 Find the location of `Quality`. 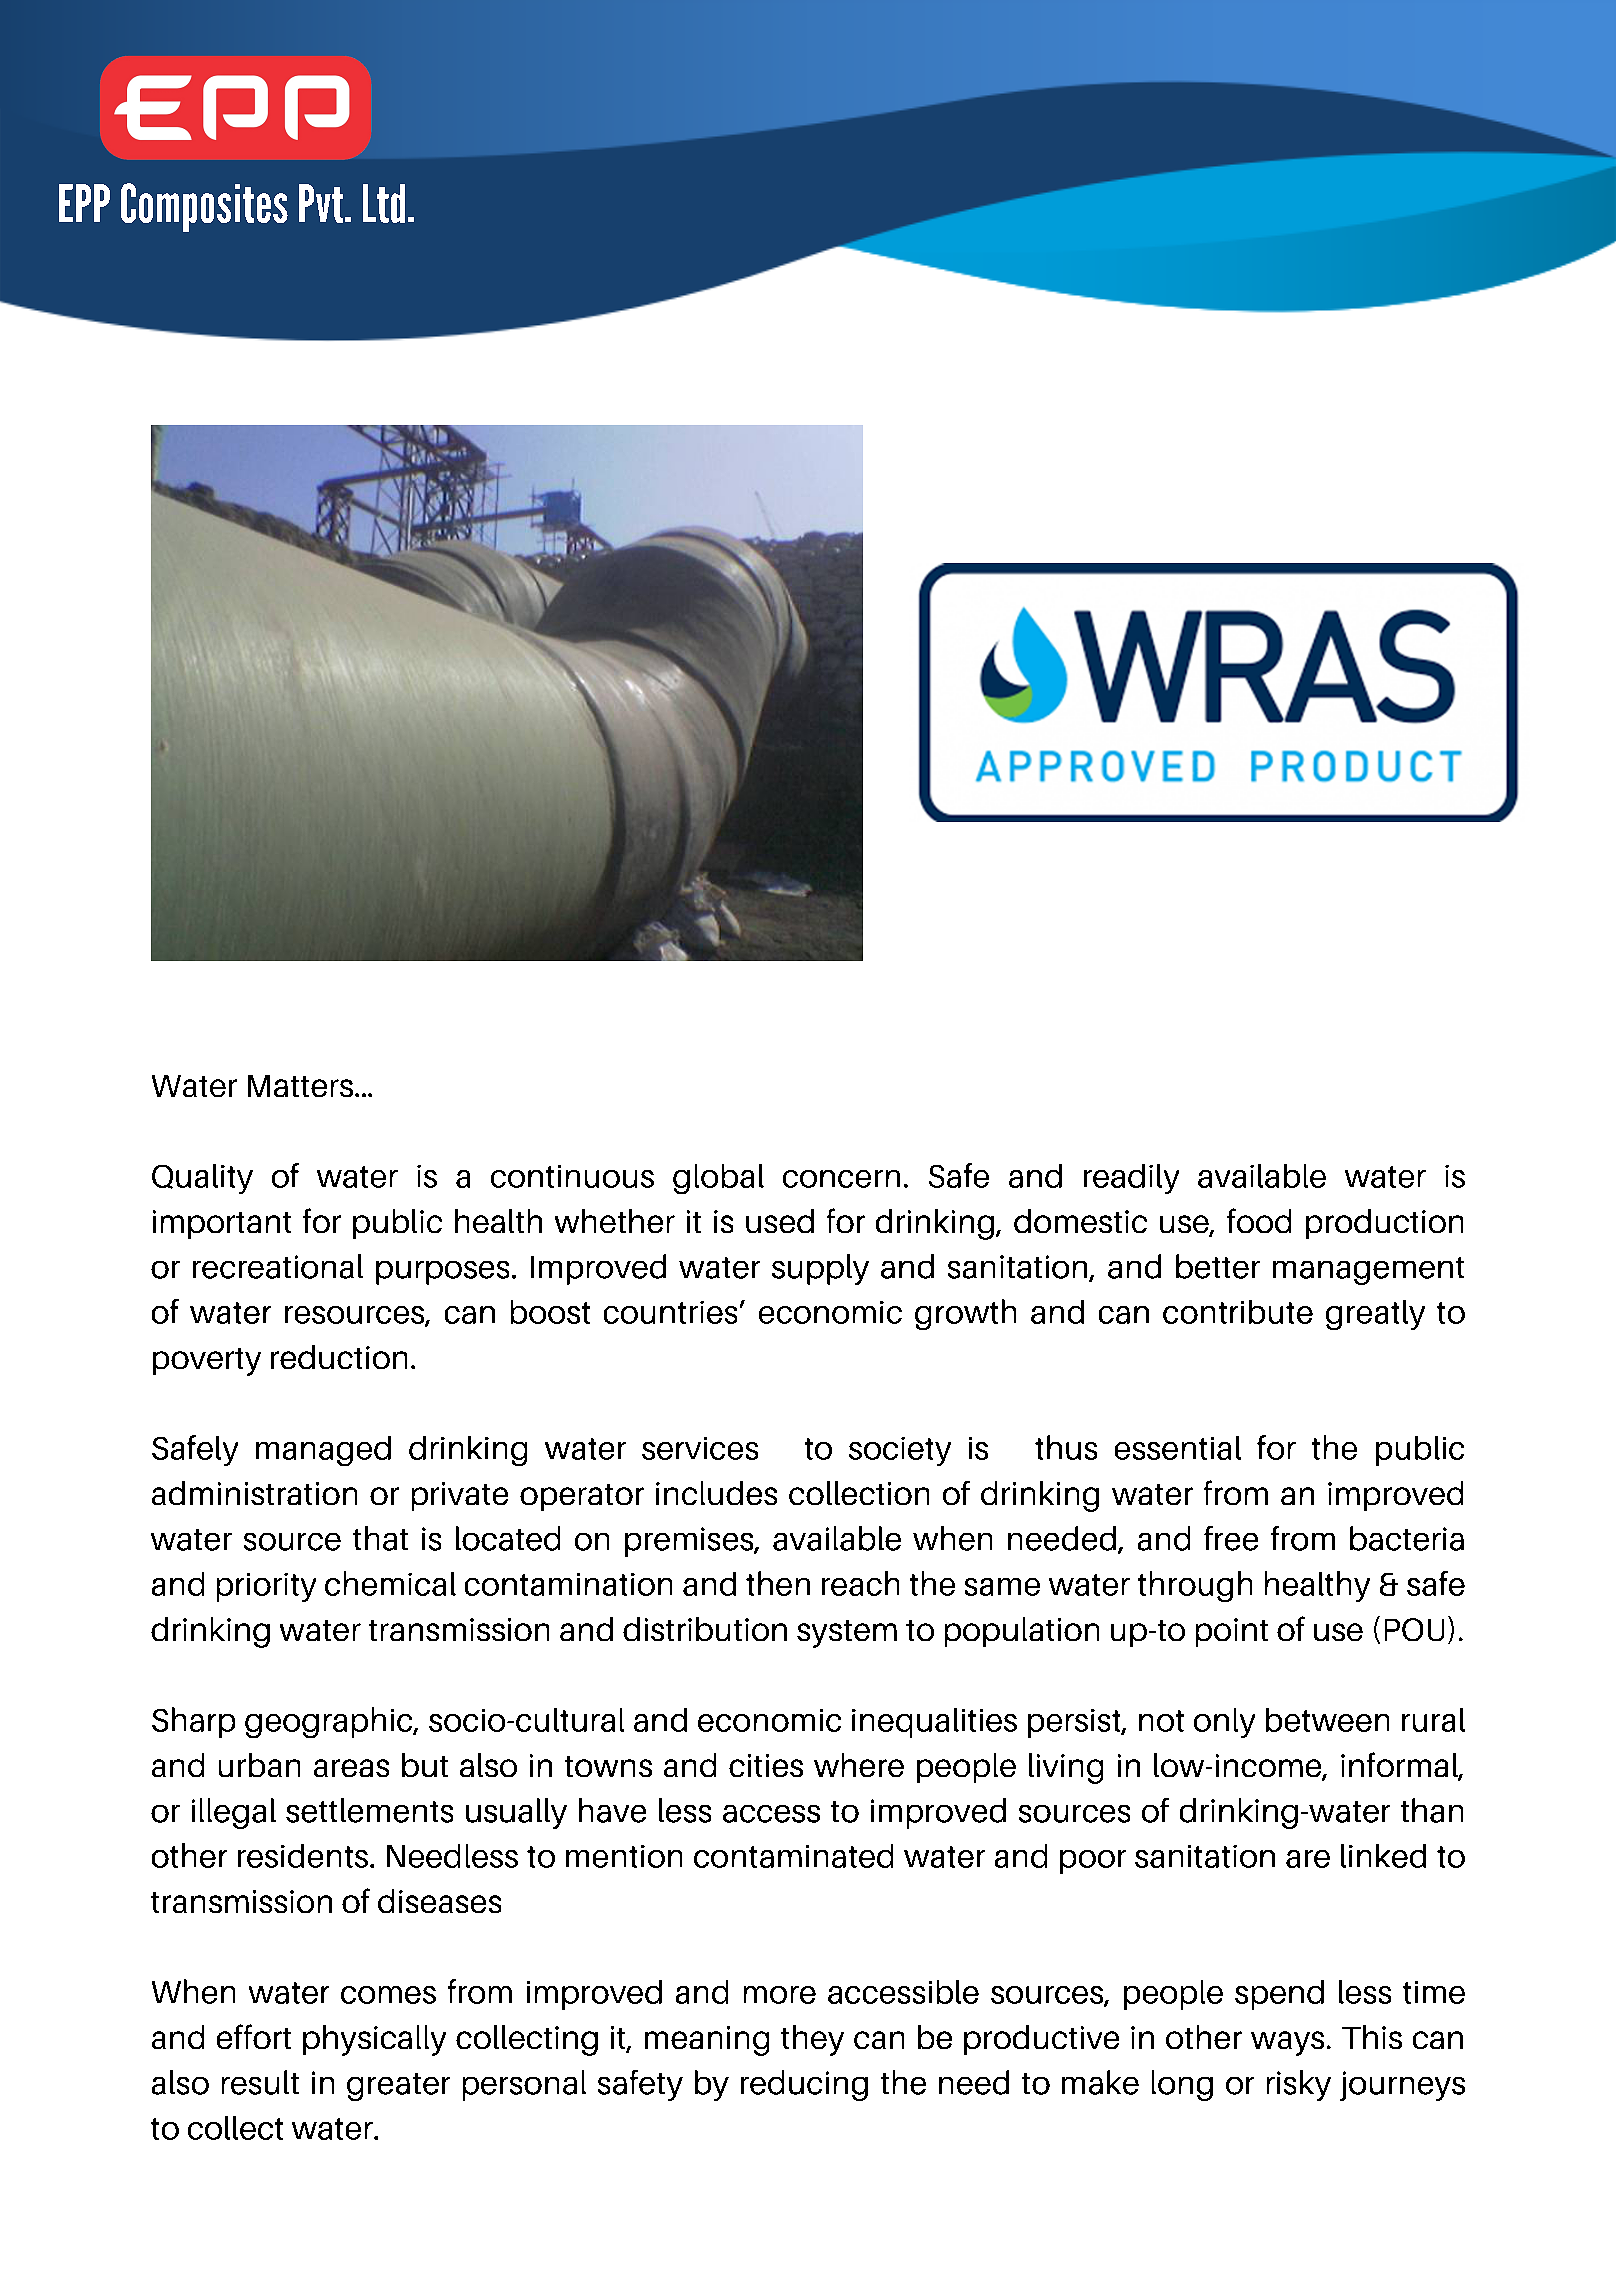

Quality is located at coordinates (202, 1179).
